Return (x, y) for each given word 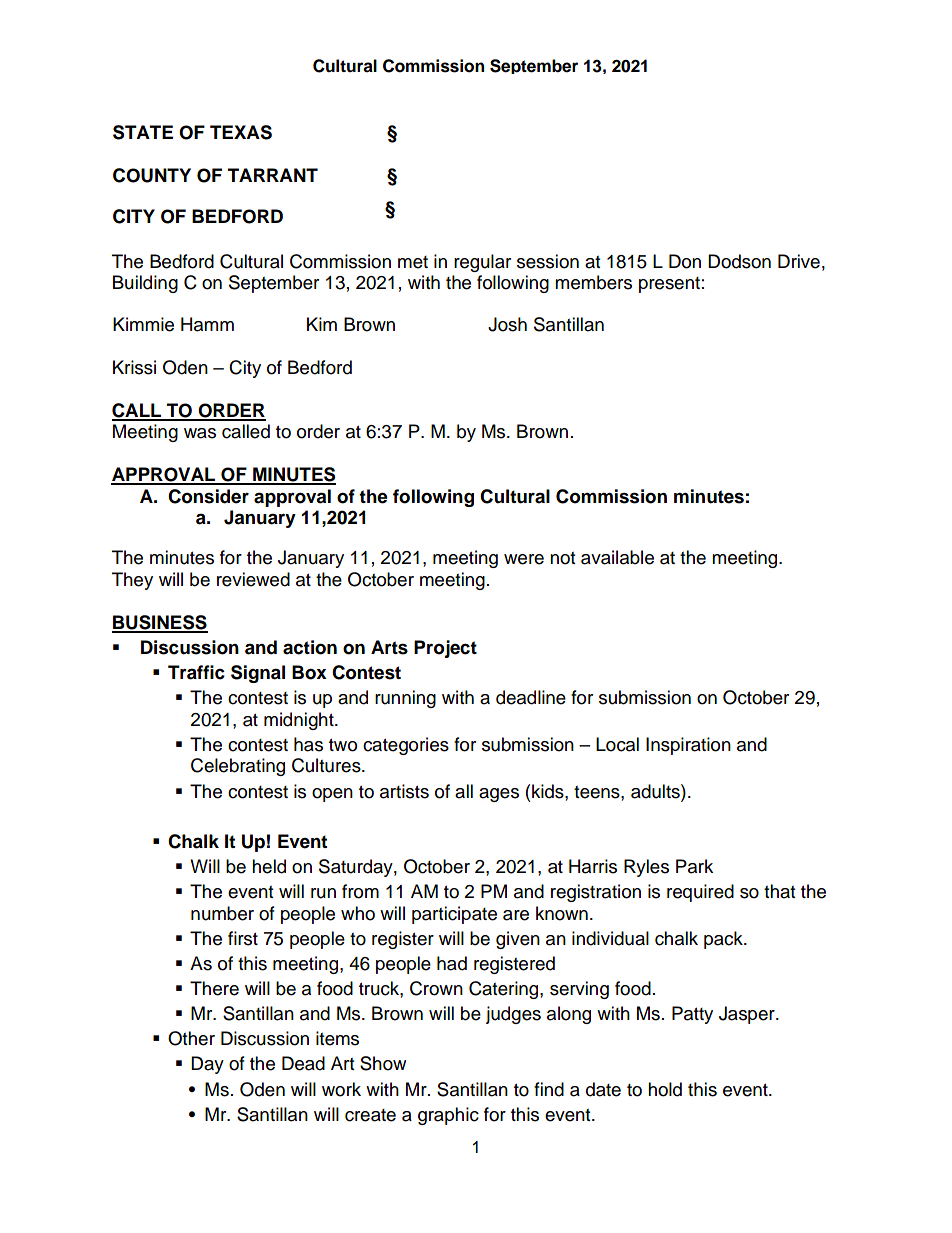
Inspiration (688, 746)
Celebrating (238, 767)
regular (482, 263)
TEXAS (241, 132)
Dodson (739, 261)
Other (191, 1038)
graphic (448, 1116)
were (524, 559)
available (617, 557)
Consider (208, 496)
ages (499, 795)
